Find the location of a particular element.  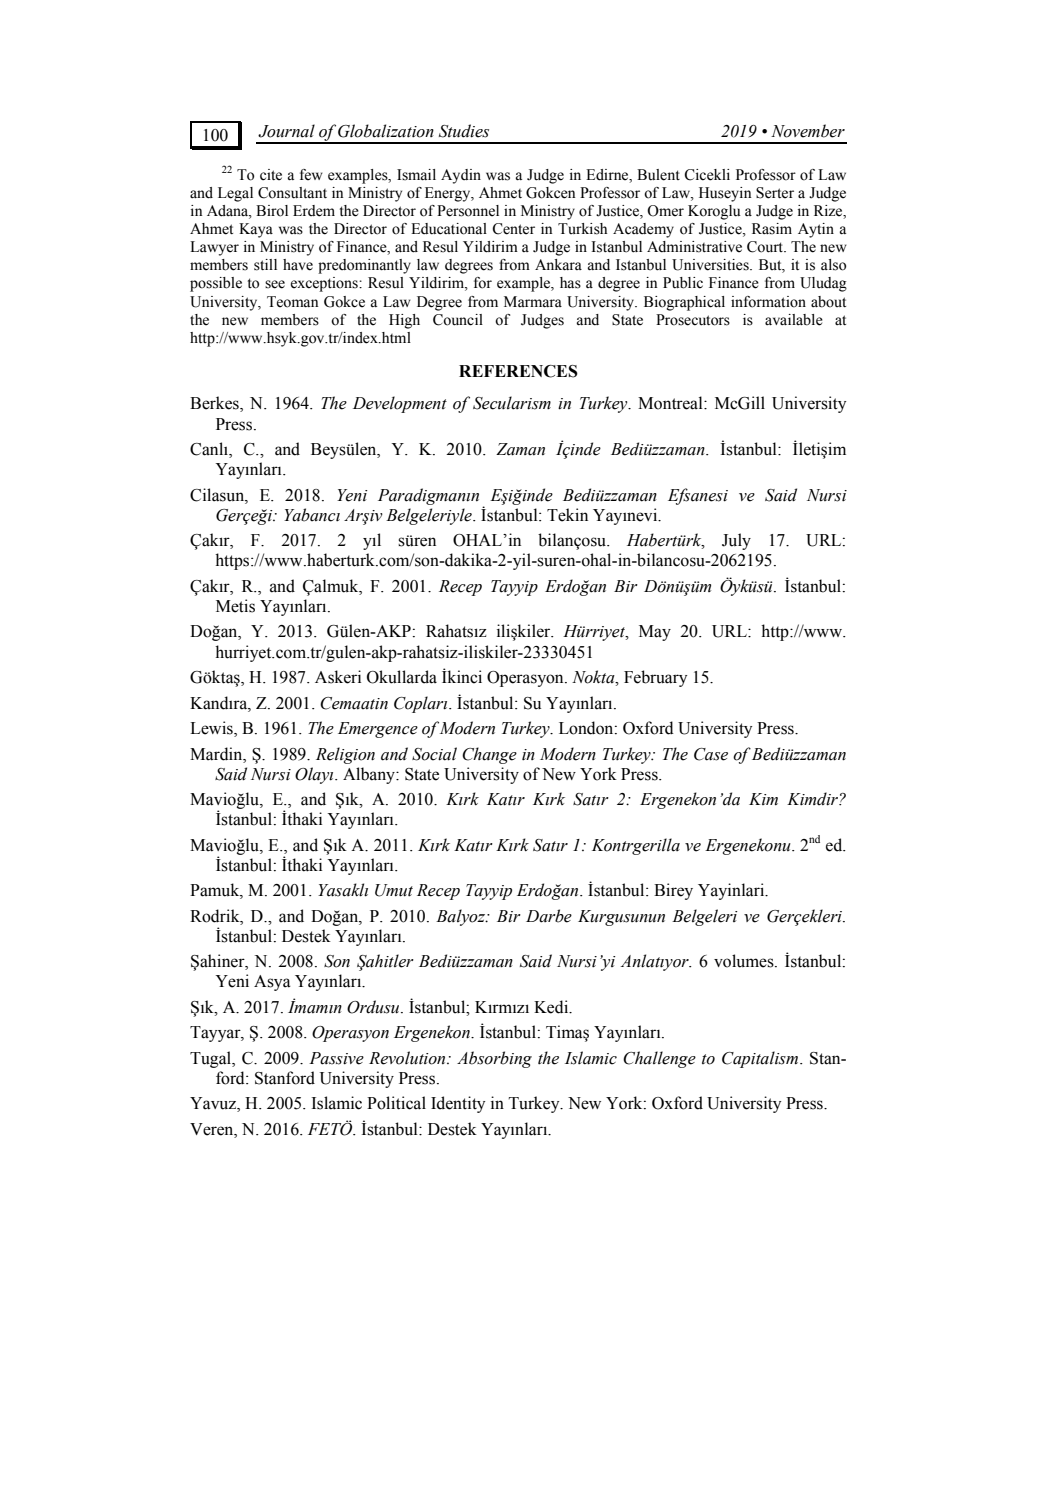

cite is located at coordinates (271, 175).
